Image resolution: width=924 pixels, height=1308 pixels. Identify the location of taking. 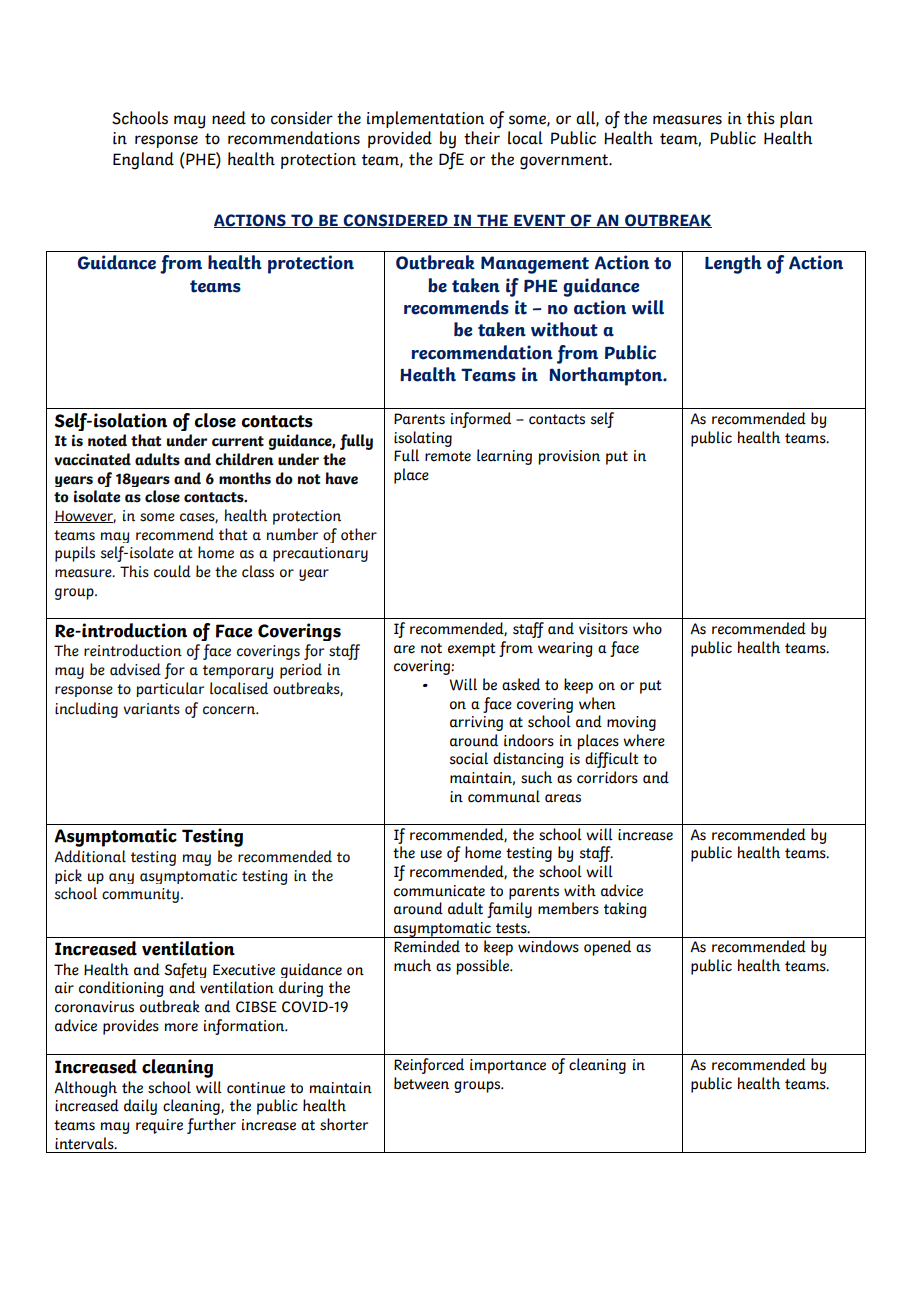
(625, 910).
